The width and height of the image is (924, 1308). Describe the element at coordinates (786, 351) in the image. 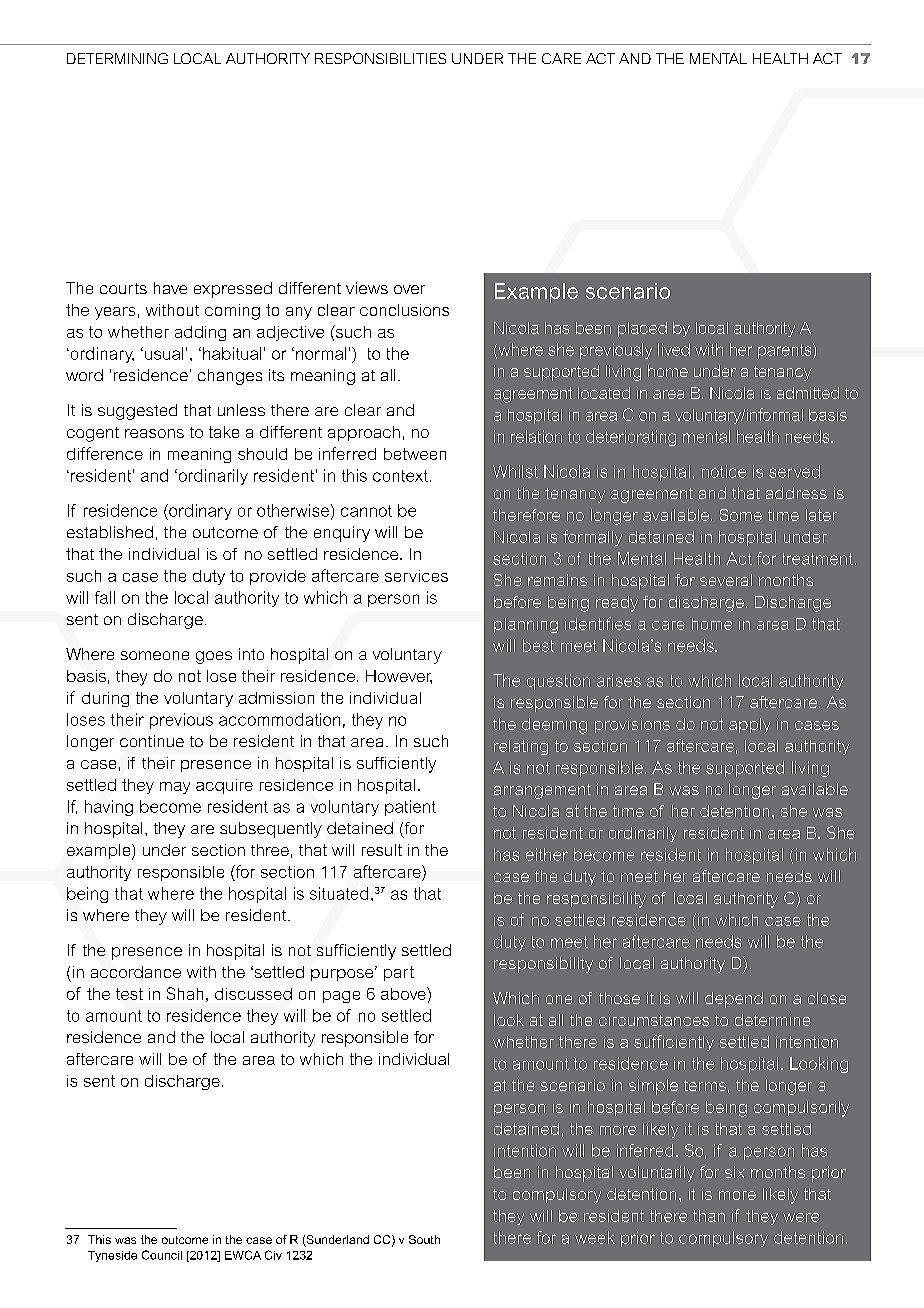

I see `parents` at that location.
